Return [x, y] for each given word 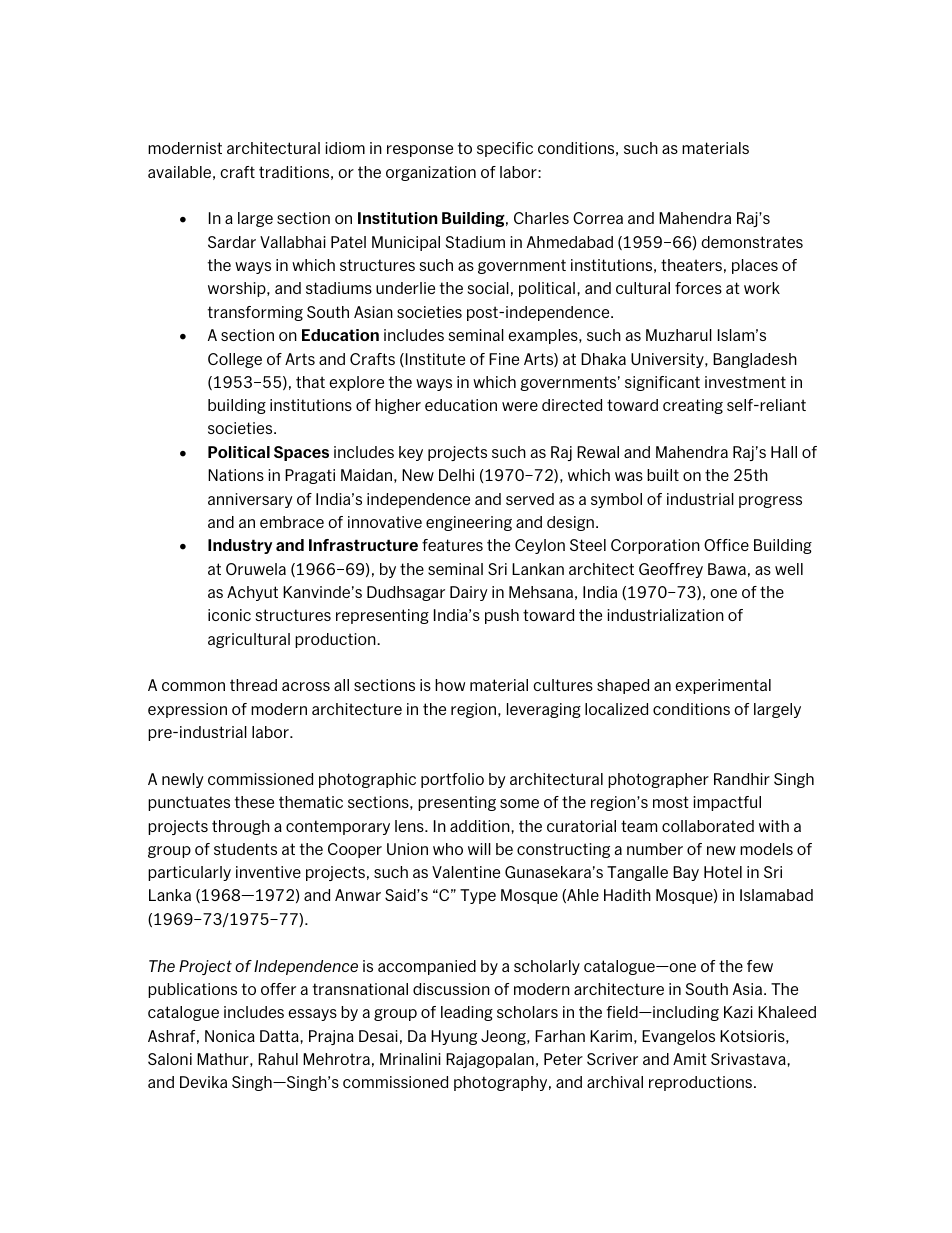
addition [481, 826]
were [520, 406]
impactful [727, 803]
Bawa [727, 569]
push [502, 616]
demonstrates [752, 242]
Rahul [278, 1059]
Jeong [504, 1037]
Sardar [232, 242]
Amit [690, 1059]
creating [693, 406]
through [241, 827]
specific [505, 149]
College [235, 360]
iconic [229, 615]
